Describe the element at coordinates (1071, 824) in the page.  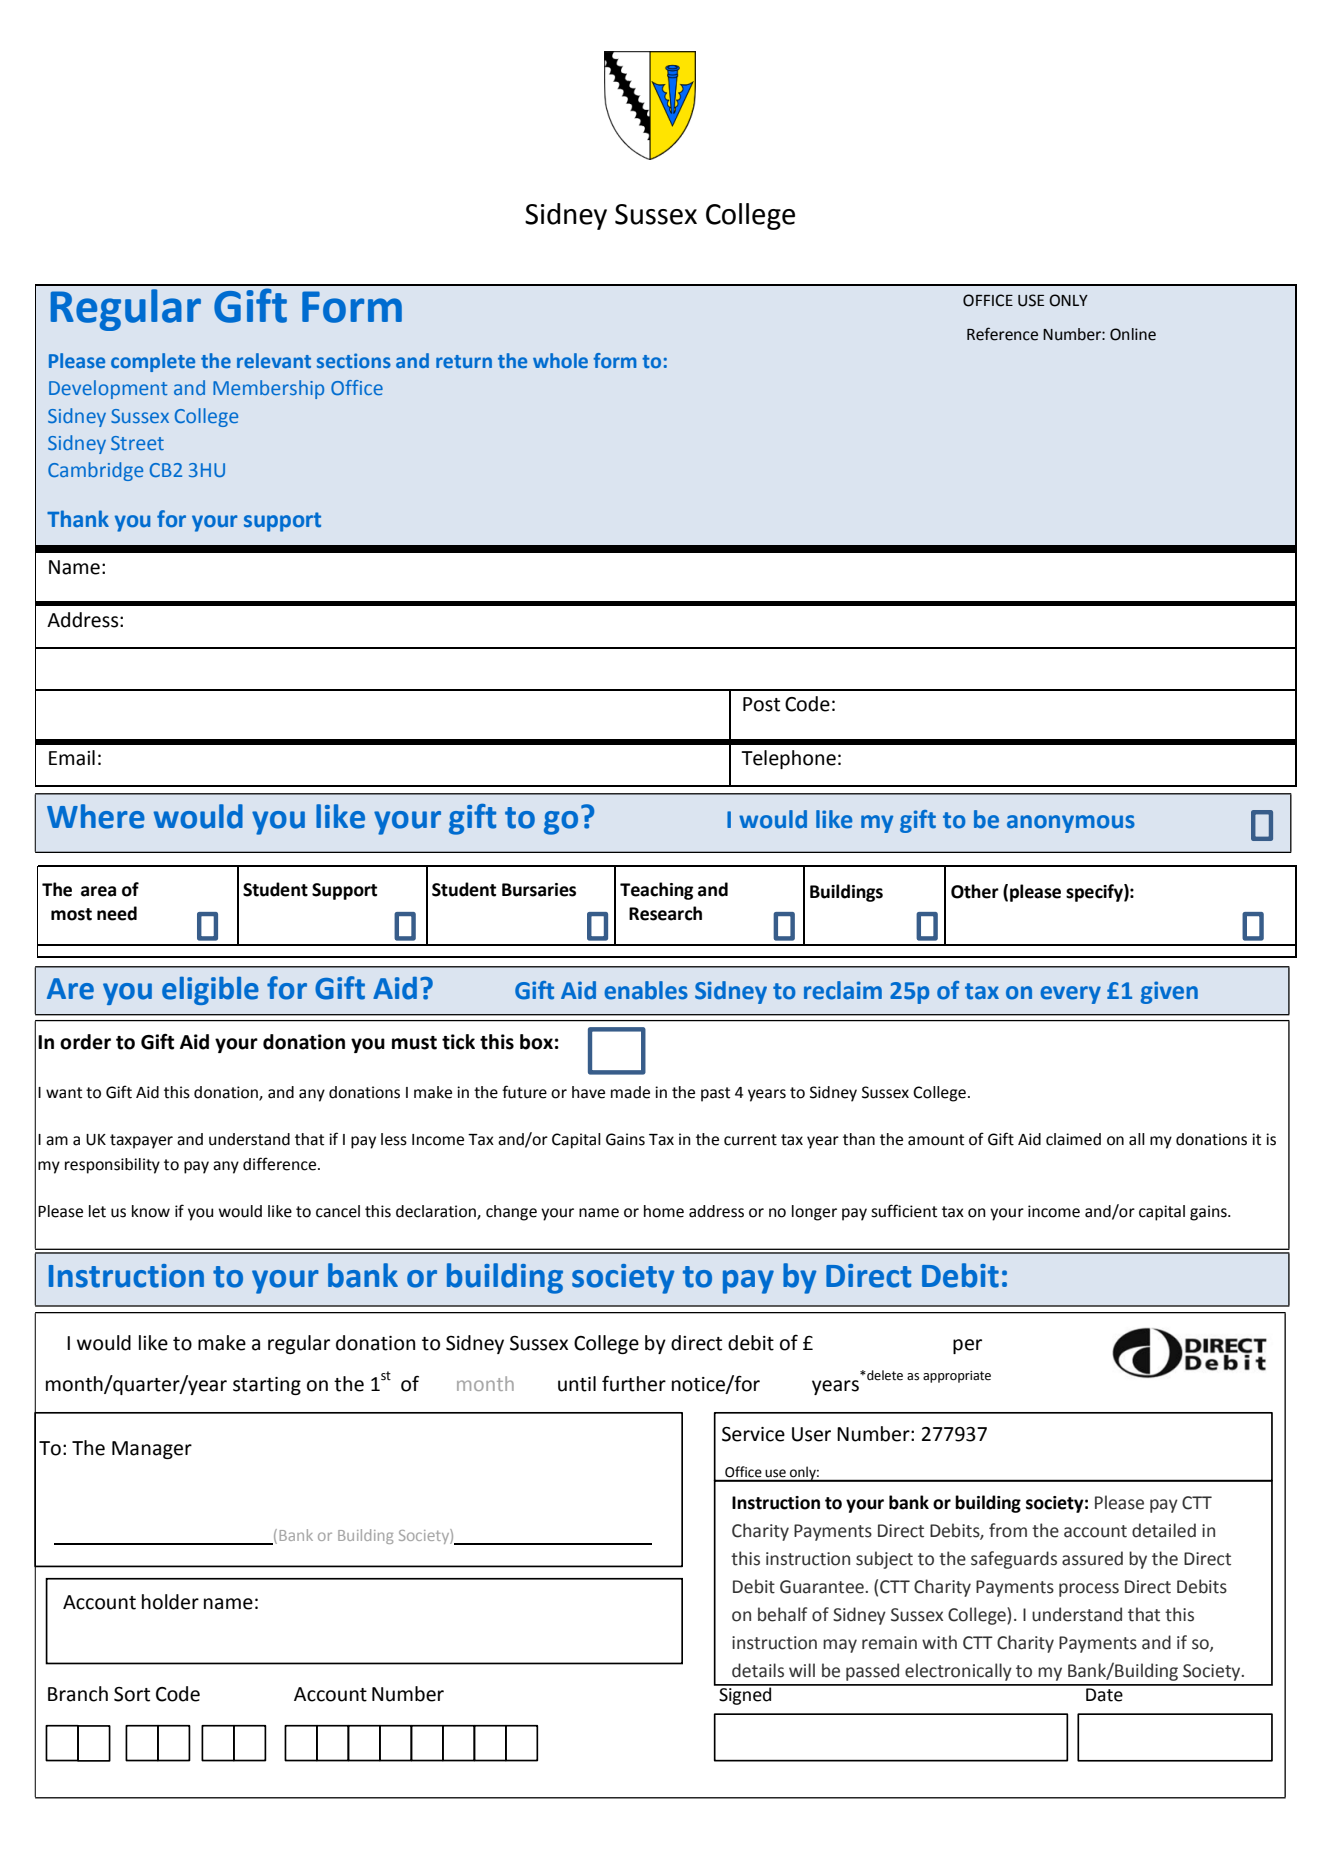
I see `anonymous` at that location.
